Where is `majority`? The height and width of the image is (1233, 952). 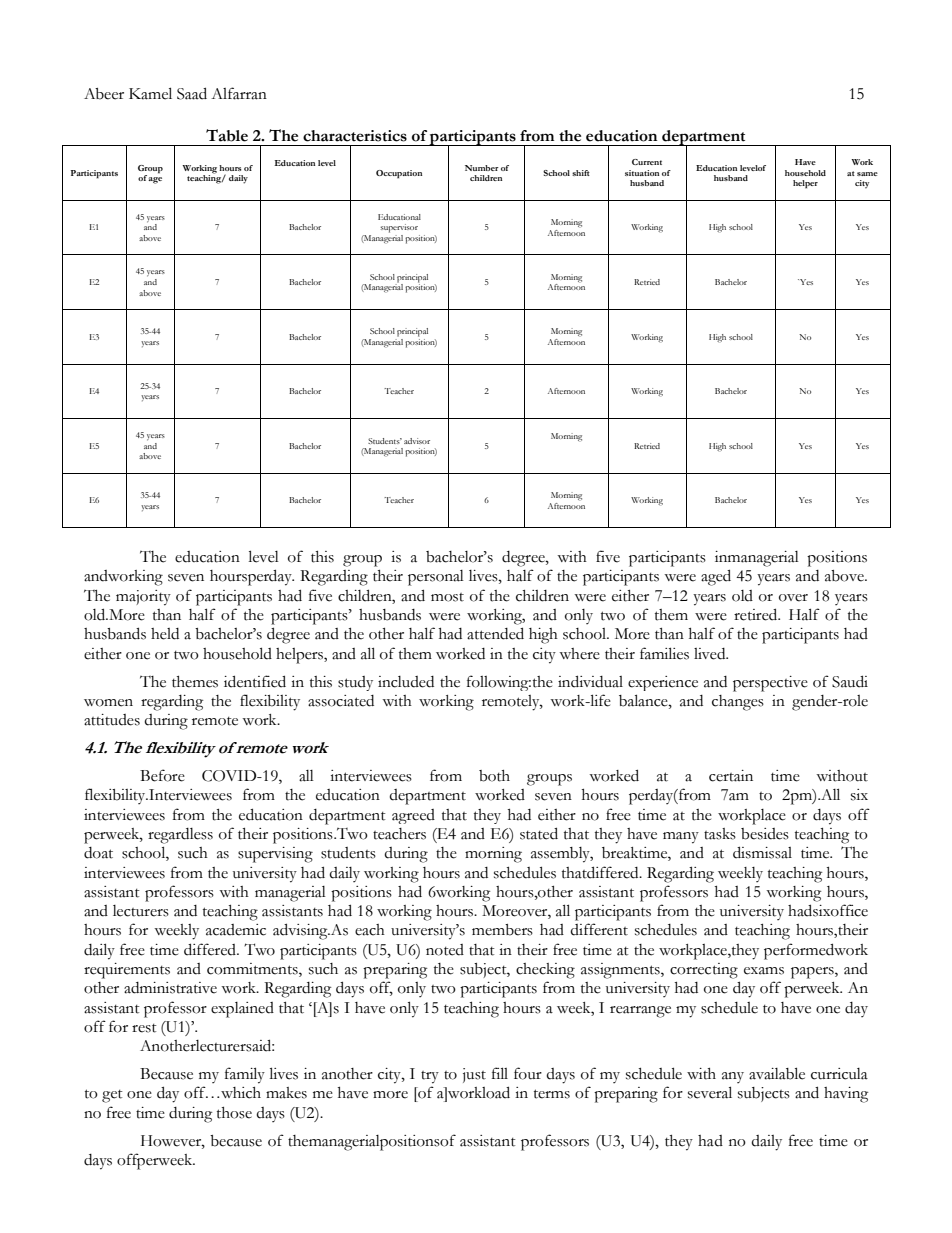 majority is located at coordinates (143, 598).
